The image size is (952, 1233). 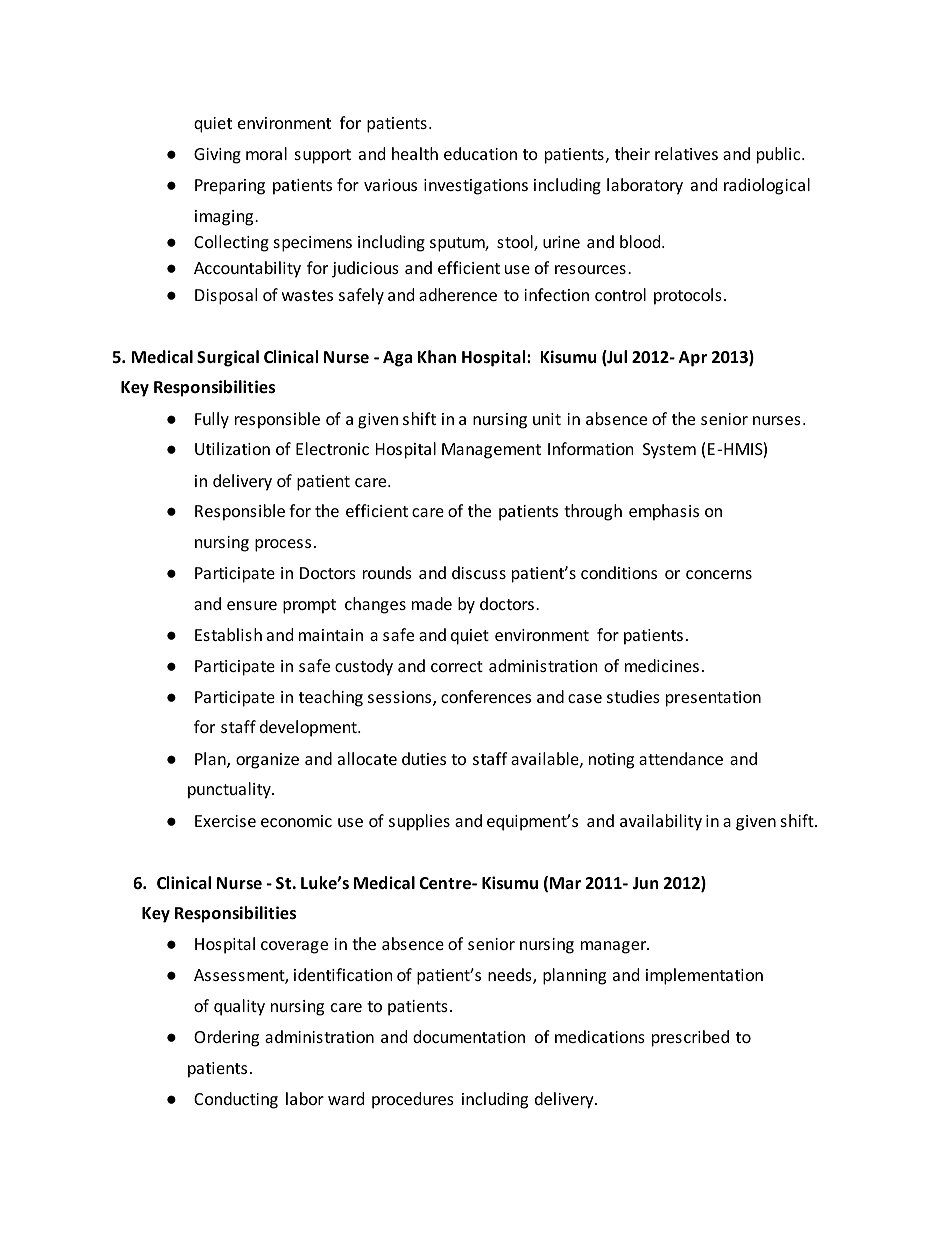 What do you see at coordinates (267, 761) in the screenshot?
I see `organize` at bounding box center [267, 761].
